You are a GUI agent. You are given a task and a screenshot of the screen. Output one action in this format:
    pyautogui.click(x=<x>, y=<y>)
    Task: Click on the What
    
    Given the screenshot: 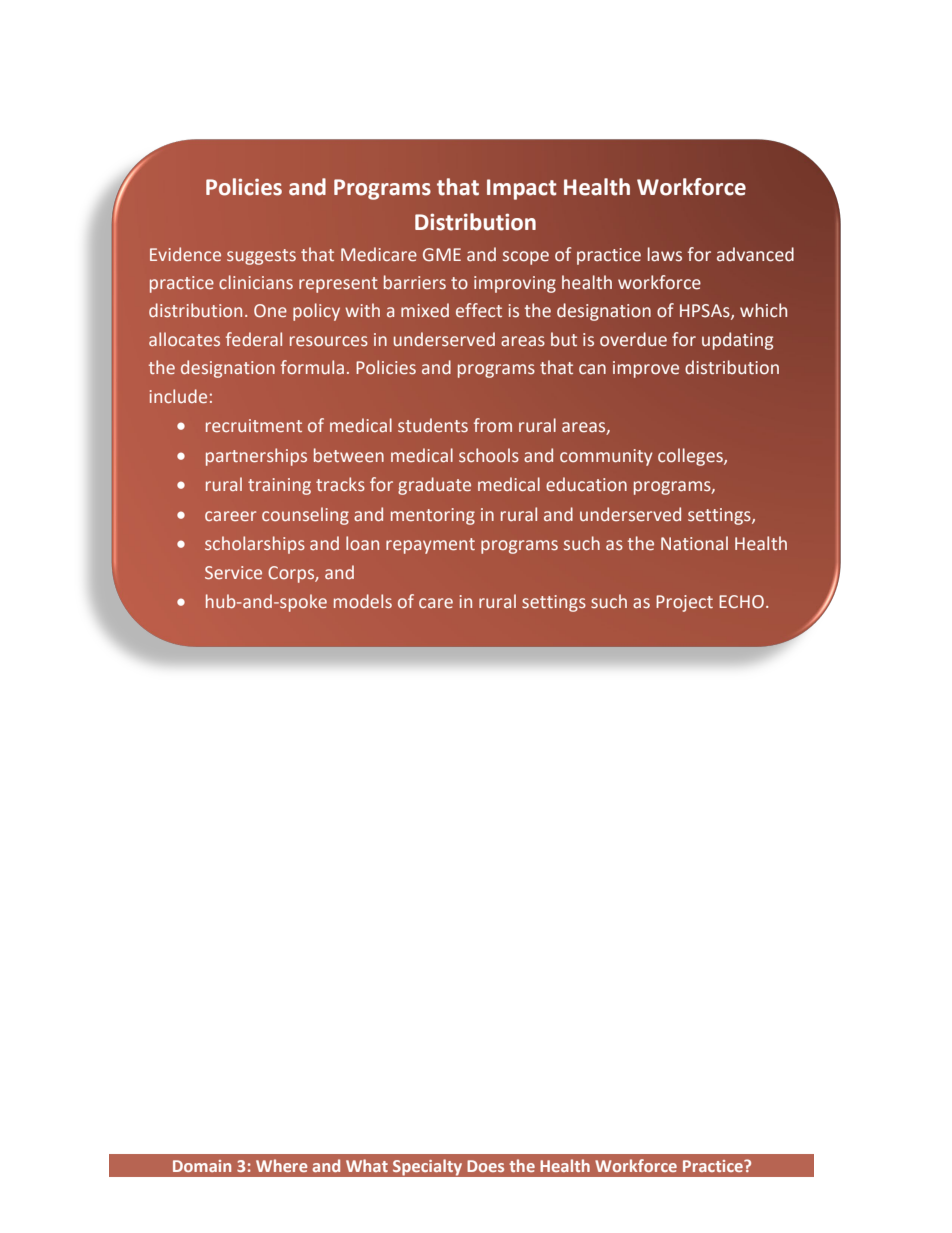 What is the action you would take?
    pyautogui.click(x=367, y=1165)
